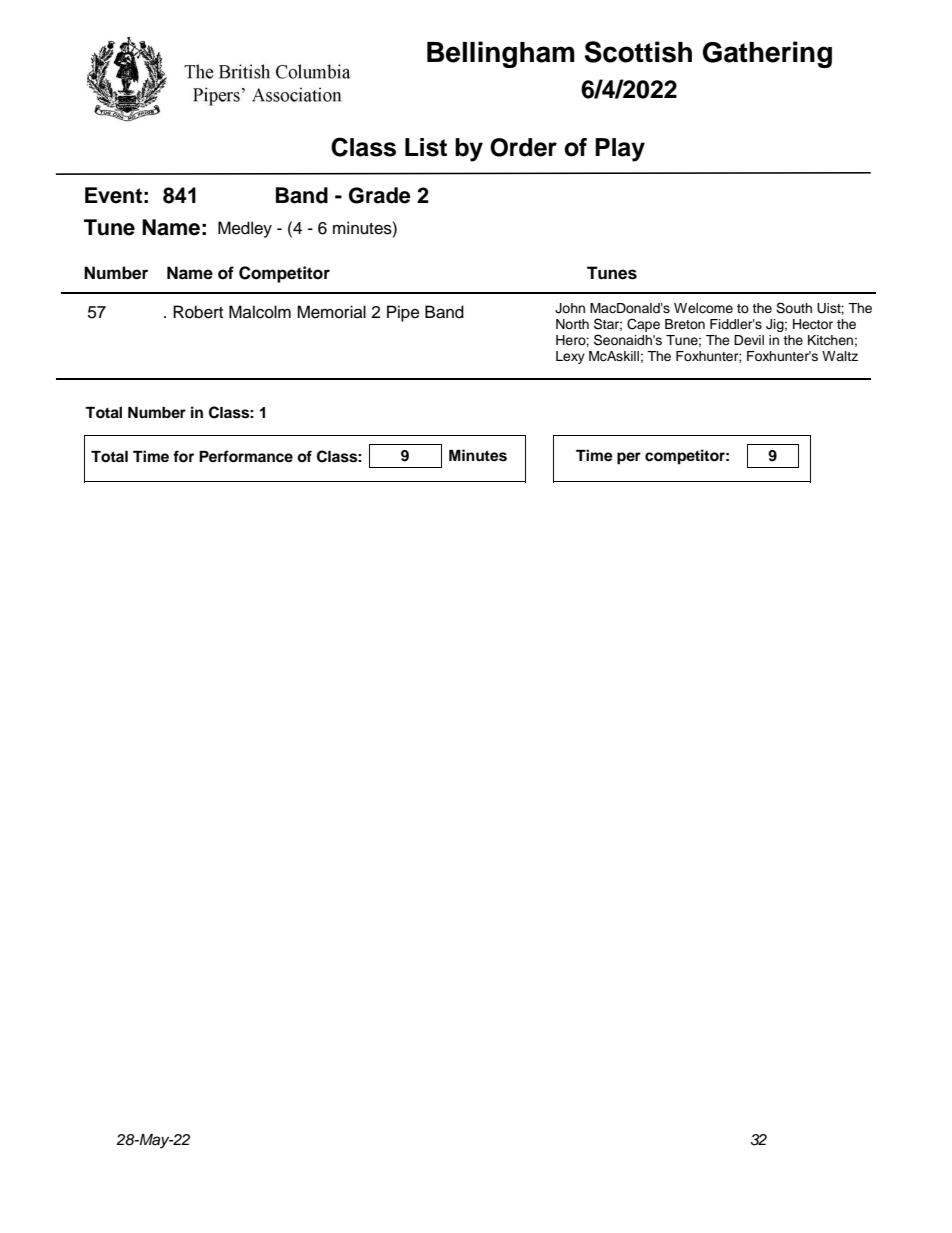 This document has height=1233, width=952. Describe the element at coordinates (794, 308) in the document. I see `South` at that location.
